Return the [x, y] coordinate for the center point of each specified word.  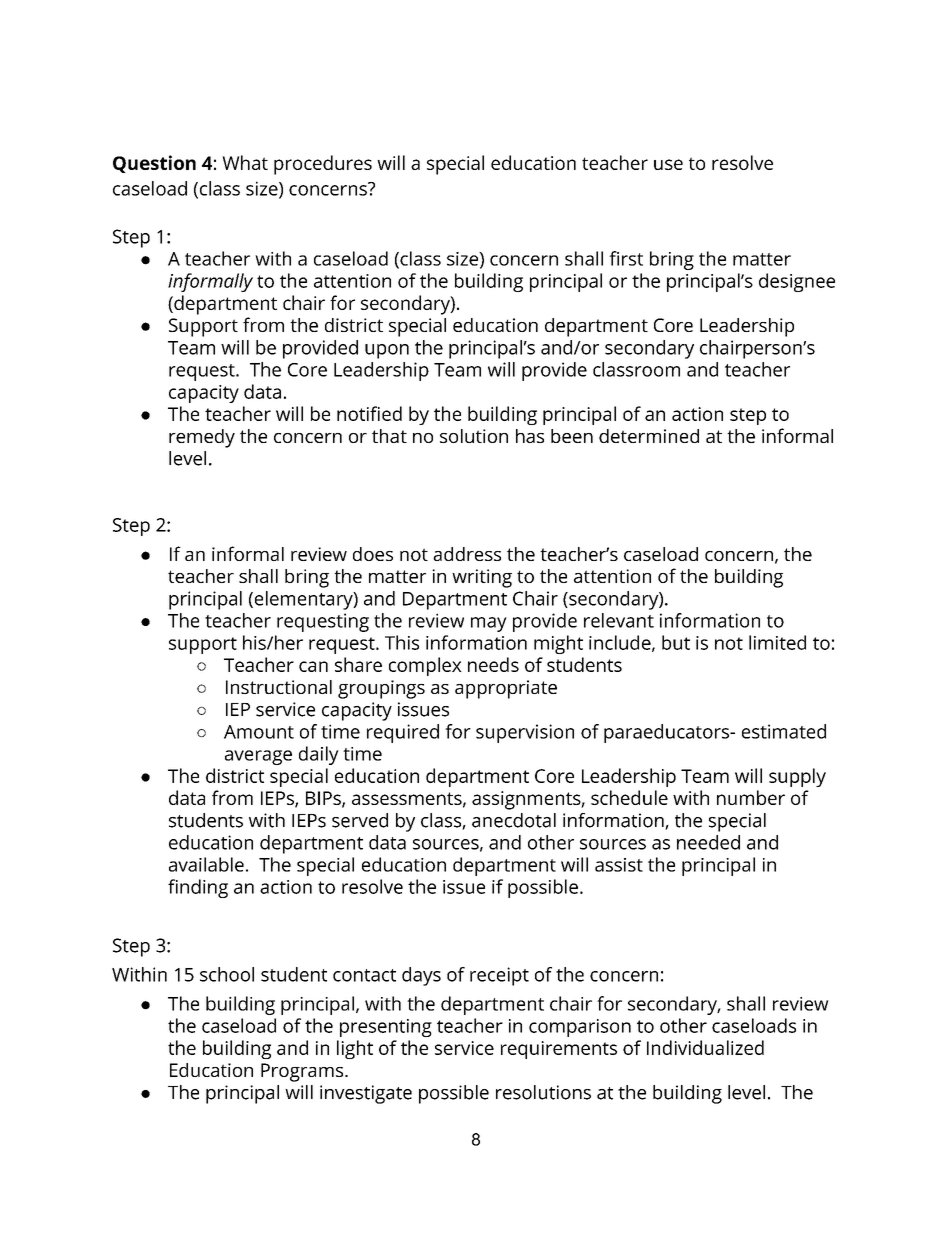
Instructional [279, 687]
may [489, 624]
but [676, 642]
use [668, 164]
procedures [323, 165]
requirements [559, 1050]
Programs [303, 1072]
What [245, 162]
